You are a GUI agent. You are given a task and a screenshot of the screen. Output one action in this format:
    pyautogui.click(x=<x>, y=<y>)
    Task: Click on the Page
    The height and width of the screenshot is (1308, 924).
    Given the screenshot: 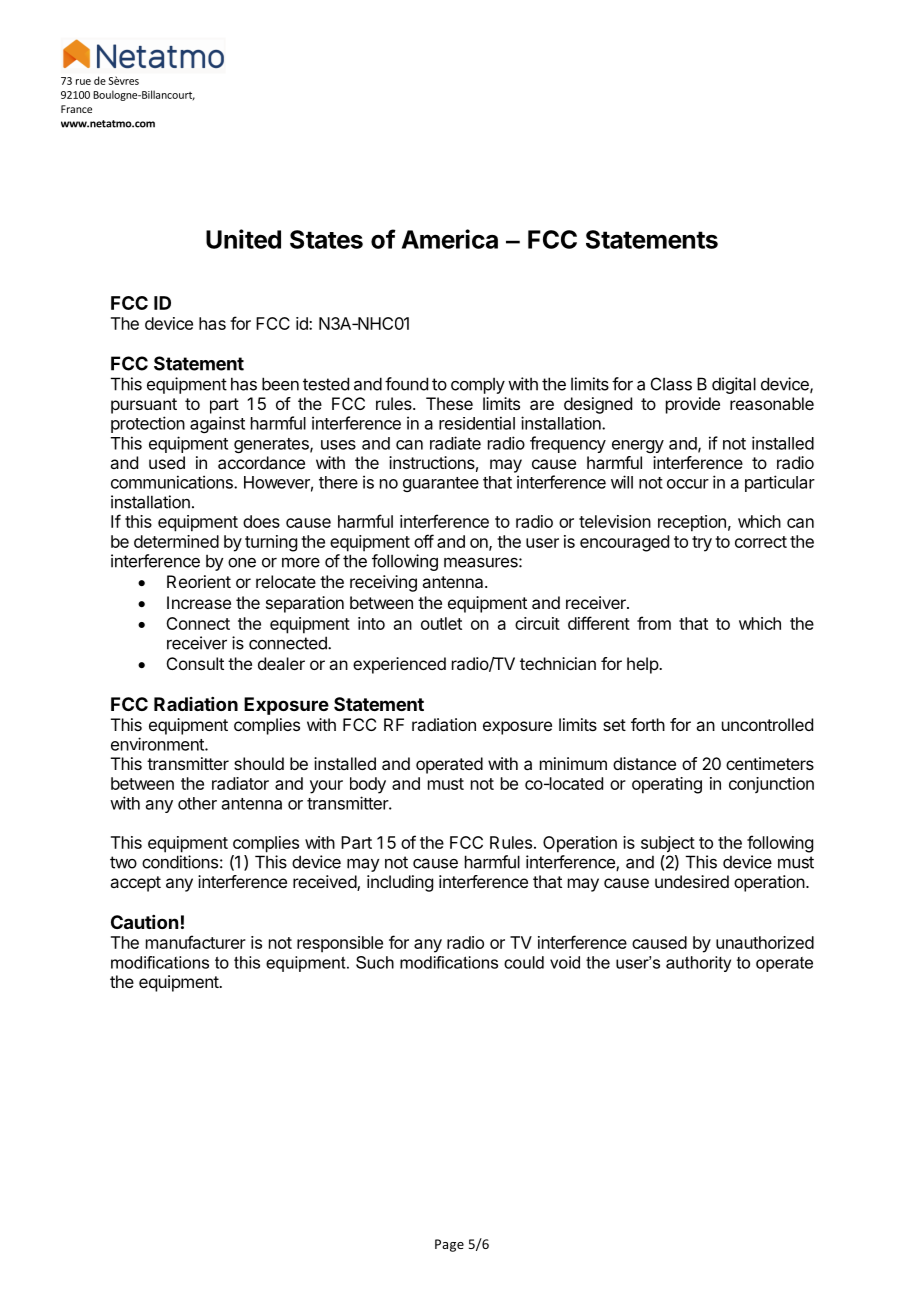 What is the action you would take?
    pyautogui.click(x=449, y=1245)
